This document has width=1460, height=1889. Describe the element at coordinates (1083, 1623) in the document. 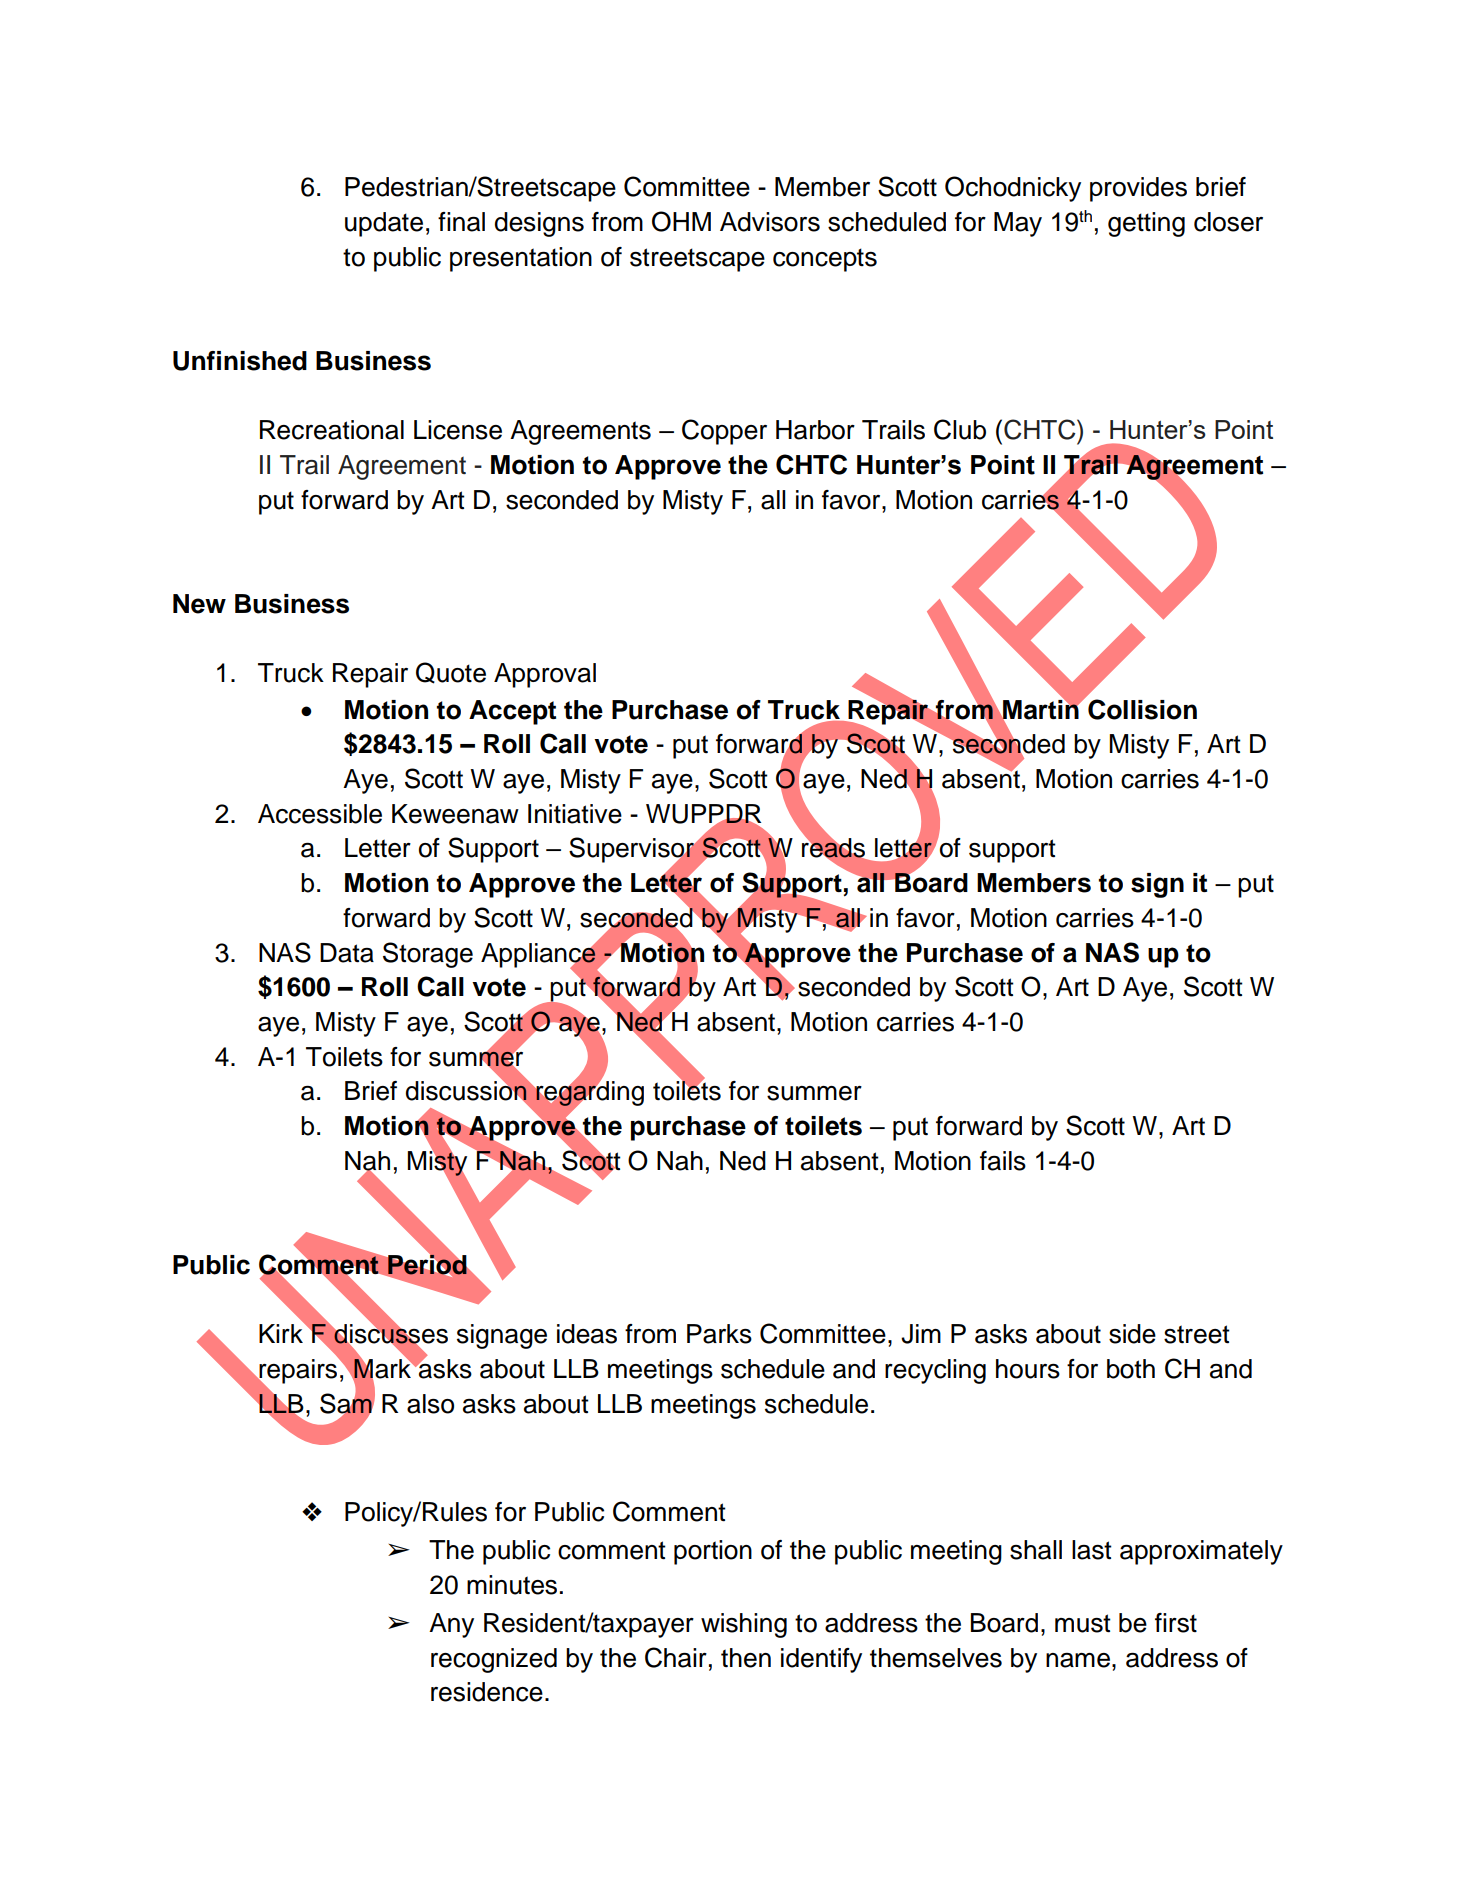

I see `must` at that location.
